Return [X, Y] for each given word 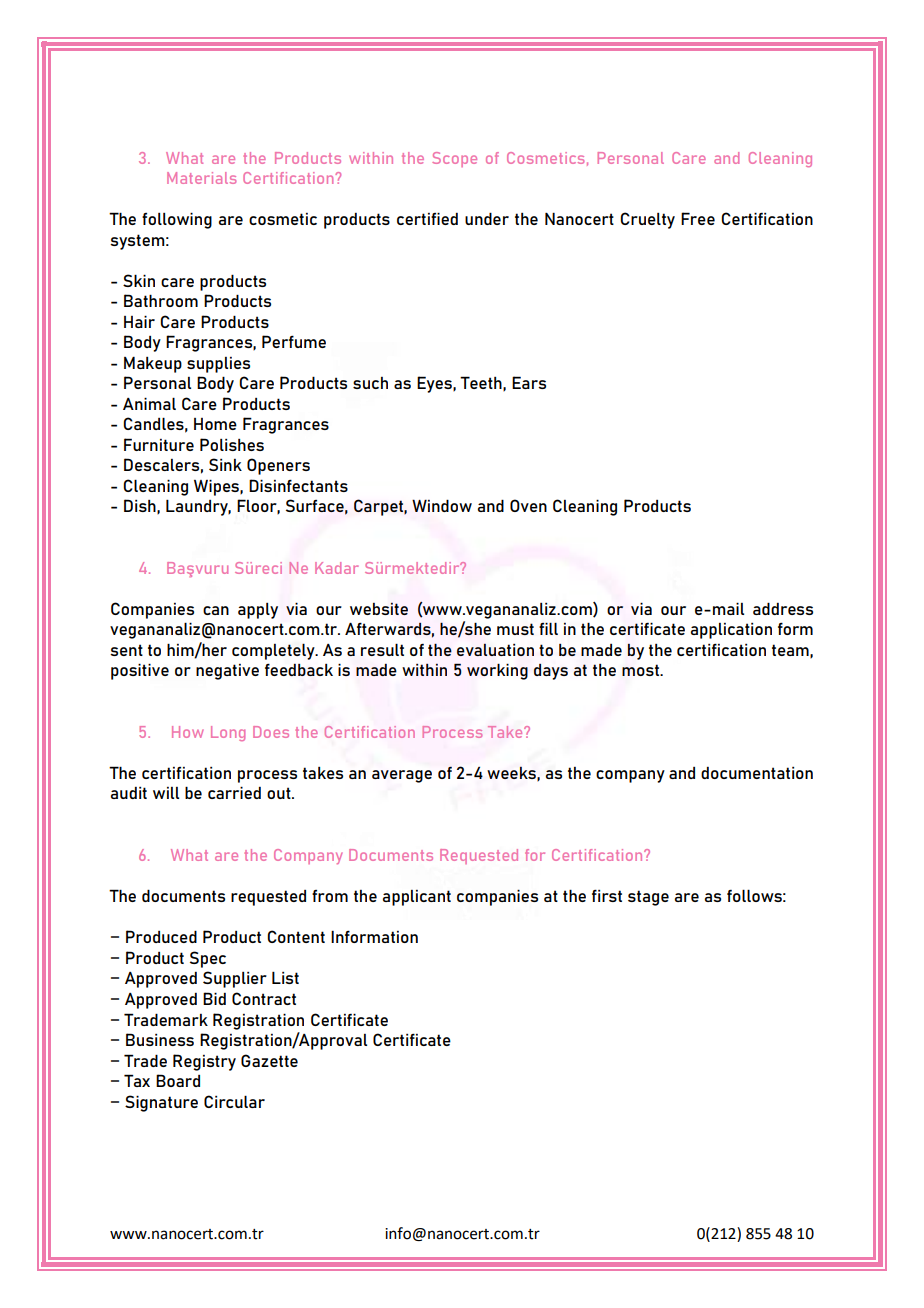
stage [648, 898]
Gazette [269, 1060]
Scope [454, 159]
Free [698, 218]
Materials [201, 178]
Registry [204, 1062]
